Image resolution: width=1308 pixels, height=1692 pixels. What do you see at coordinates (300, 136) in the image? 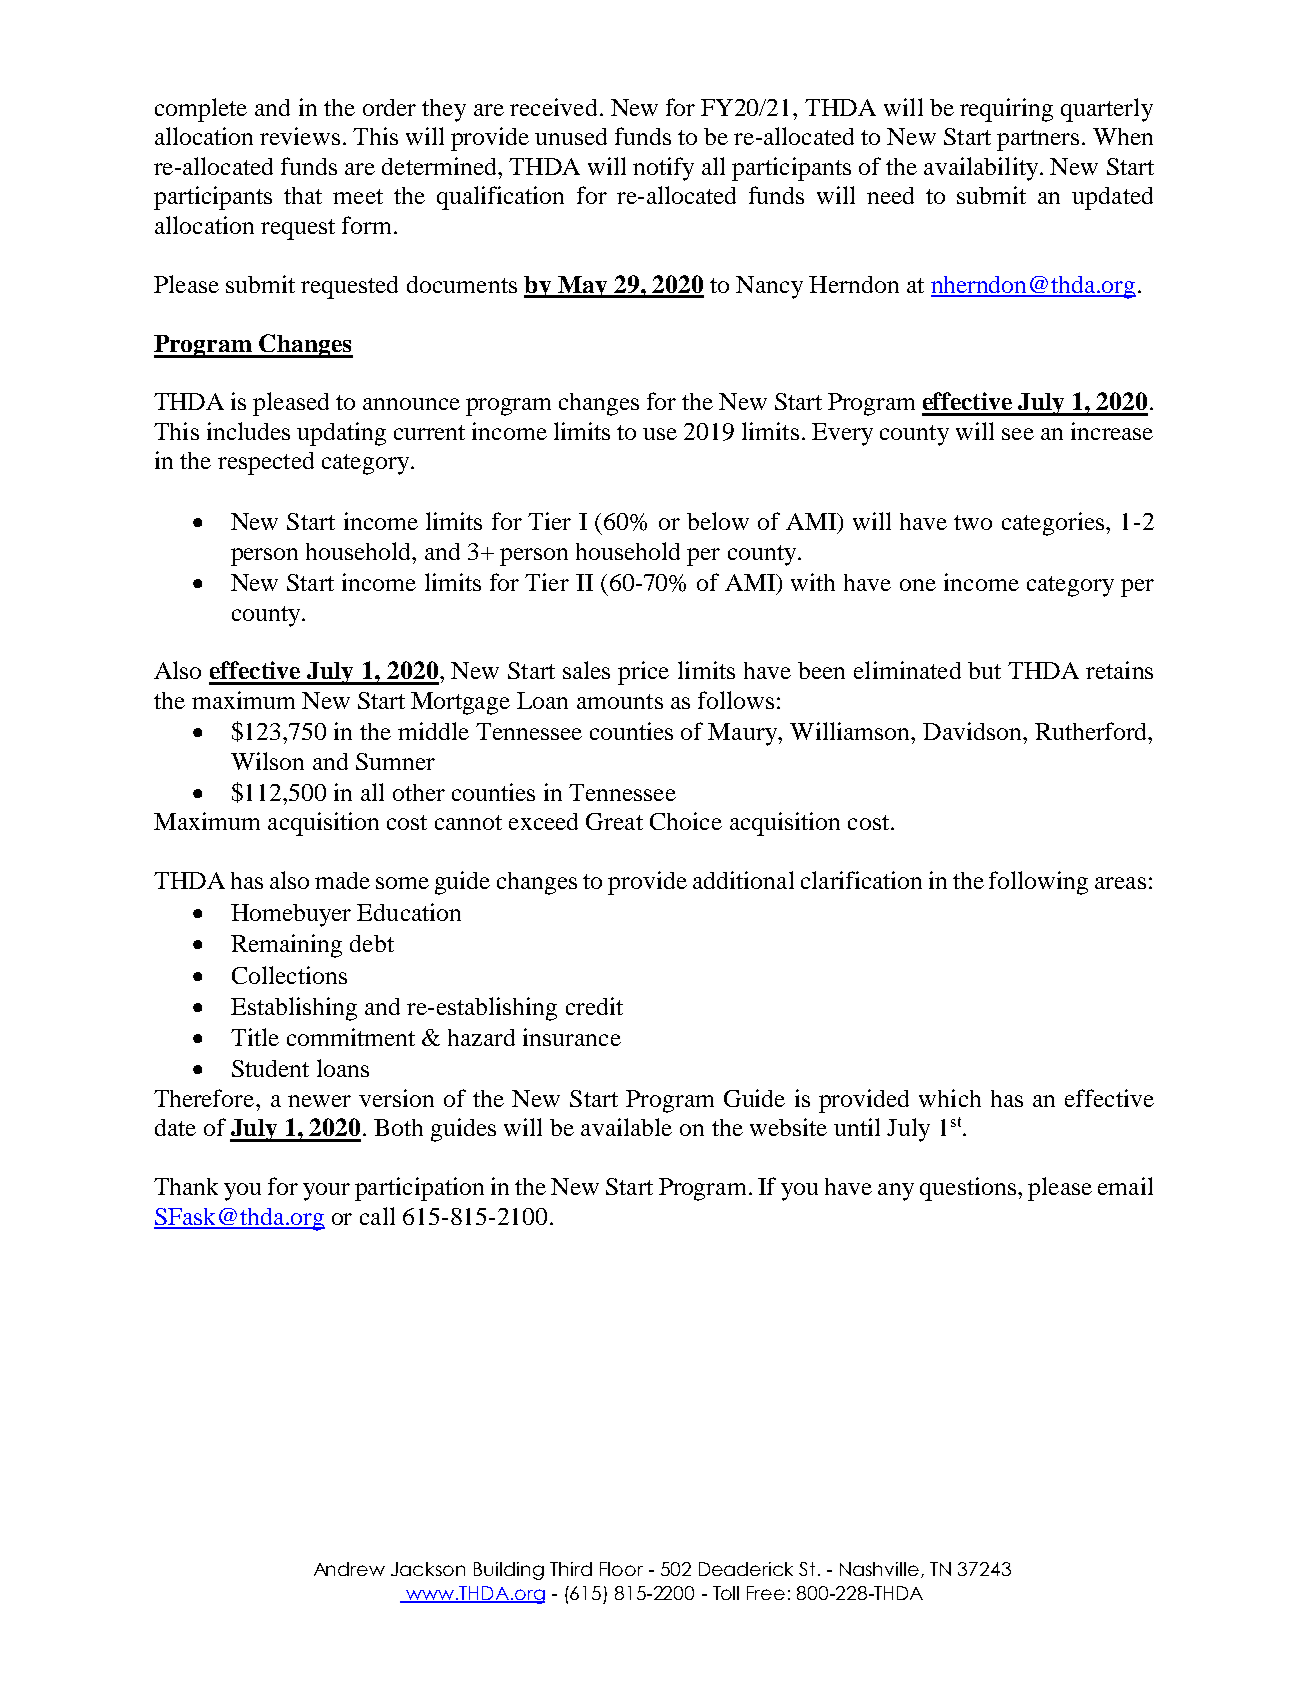
I see `reviews` at bounding box center [300, 136].
